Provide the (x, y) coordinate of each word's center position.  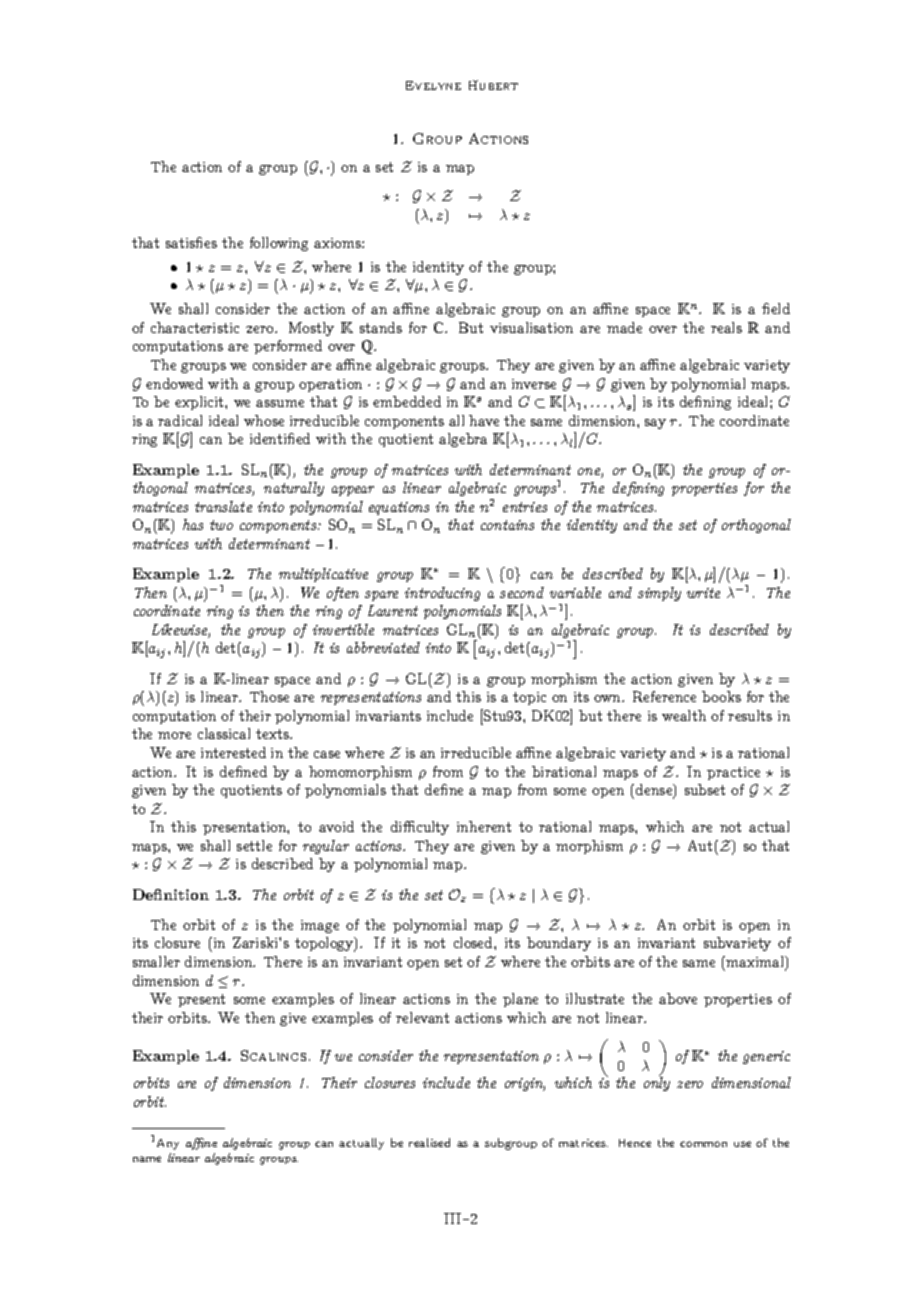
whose (264, 420)
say (655, 424)
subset (705, 789)
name (147, 1159)
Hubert (493, 85)
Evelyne (433, 85)
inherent (484, 826)
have (484, 420)
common (703, 1144)
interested (233, 752)
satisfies (191, 242)
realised (429, 1142)
